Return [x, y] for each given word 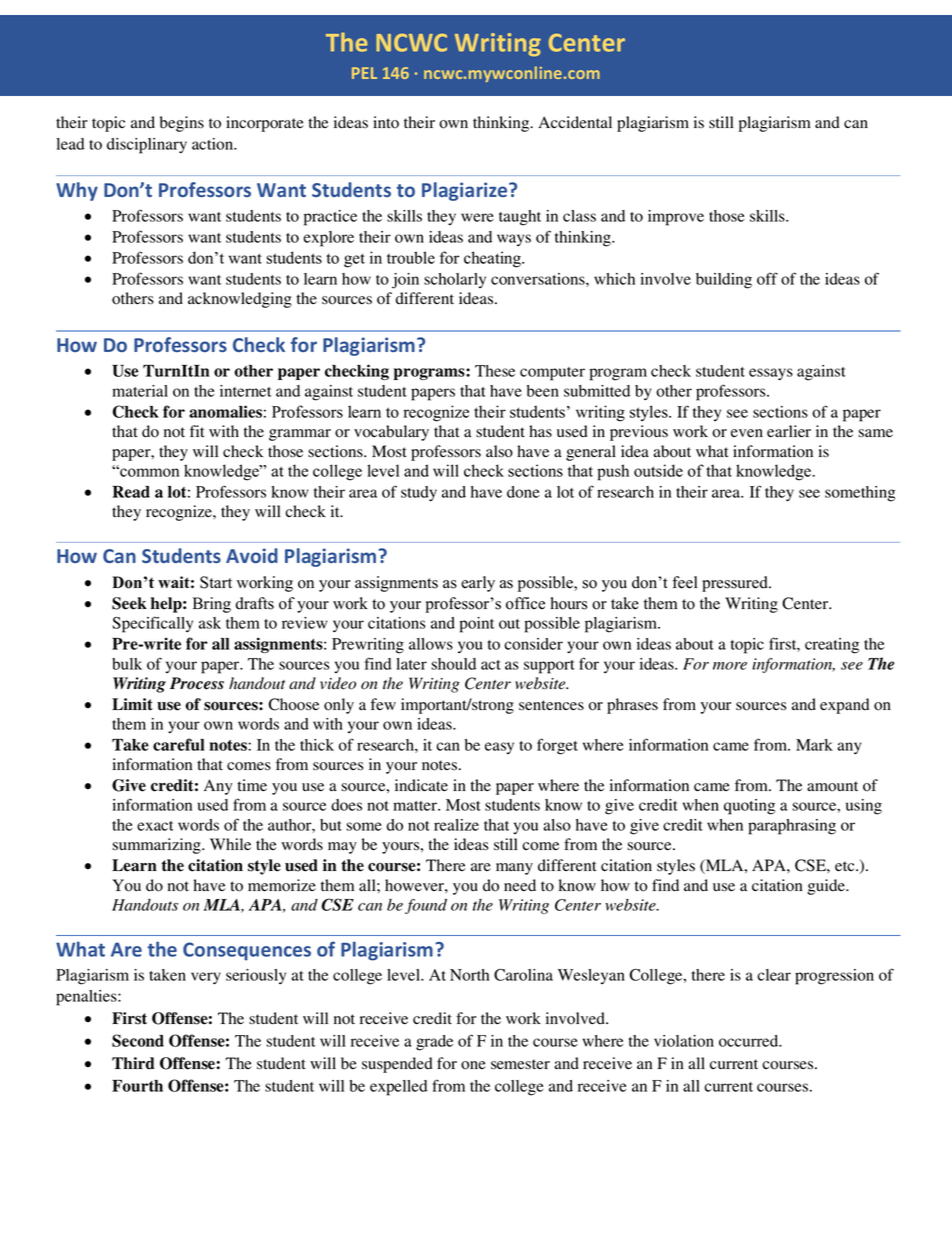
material [140, 391]
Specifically [152, 624]
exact [155, 826]
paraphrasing [792, 827]
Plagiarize [466, 191]
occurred [750, 1041]
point [477, 625]
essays [771, 374]
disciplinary [147, 146]
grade [434, 1043]
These [495, 371]
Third [133, 1063]
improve [676, 218]
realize [456, 825]
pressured [736, 584]
